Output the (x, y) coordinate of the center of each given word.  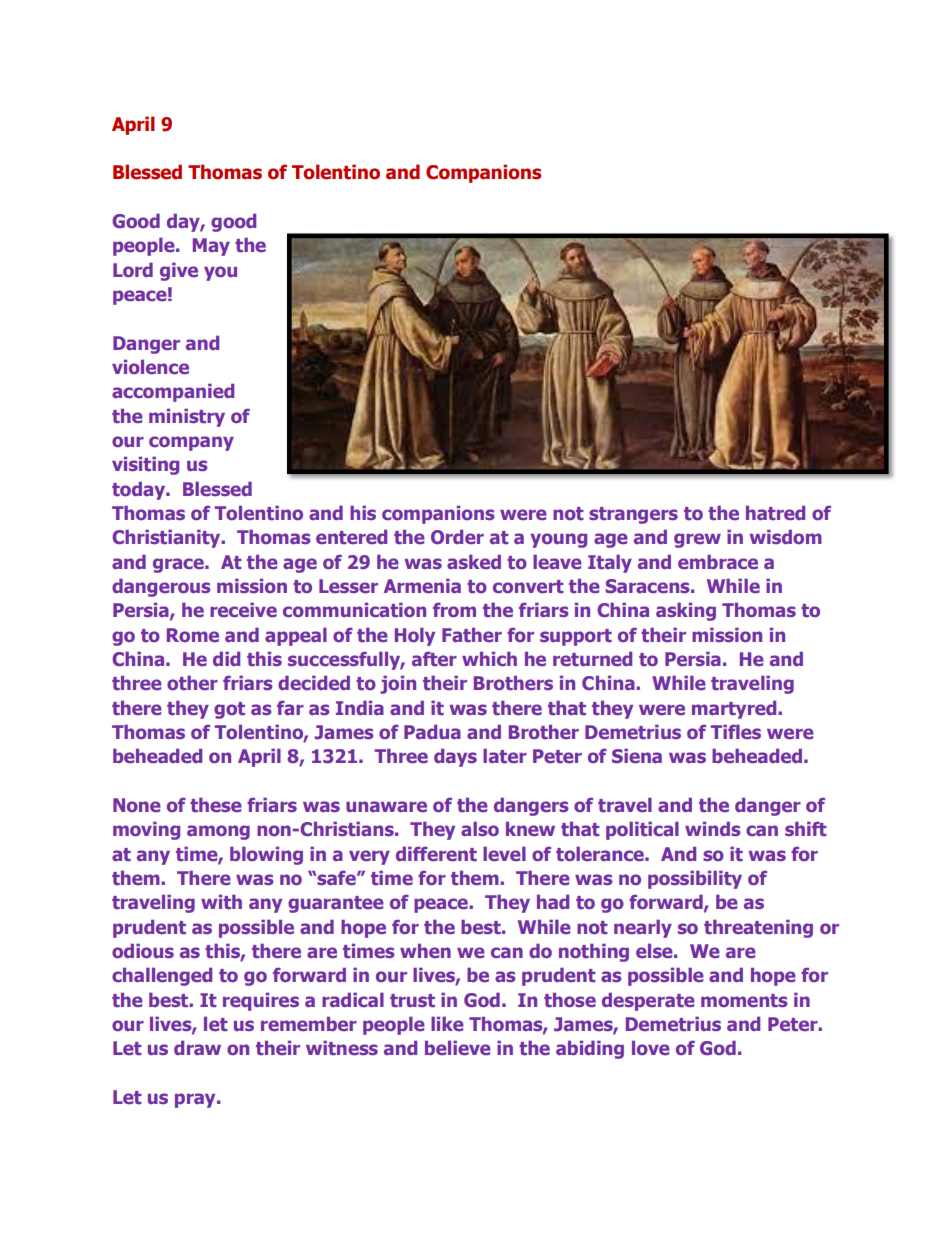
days (455, 757)
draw (197, 1047)
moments (744, 1001)
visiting (145, 465)
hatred (775, 512)
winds (713, 828)
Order (457, 536)
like (447, 1023)
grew (697, 540)
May (211, 247)
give (179, 271)
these (216, 805)
